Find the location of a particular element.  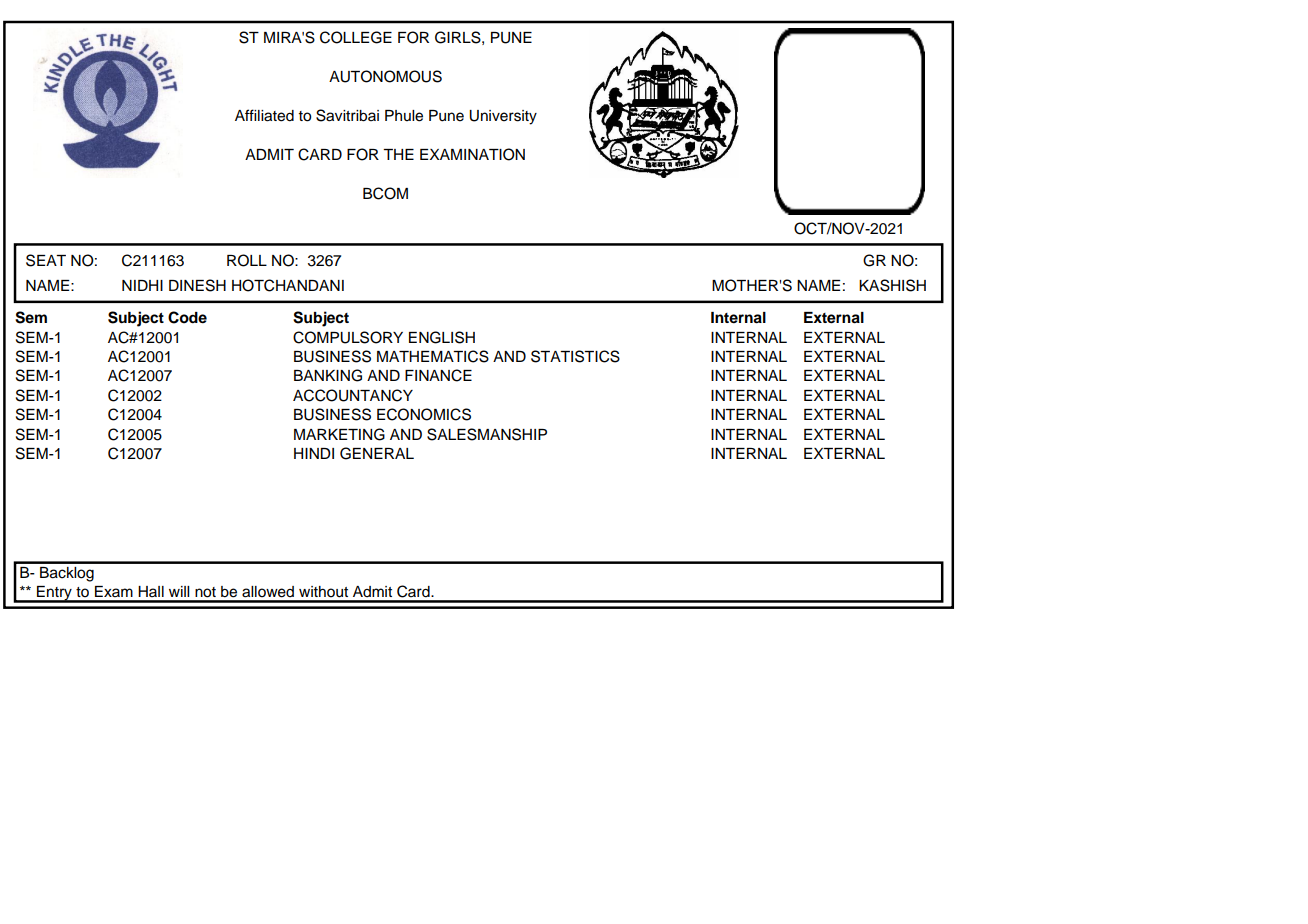

University is located at coordinates (503, 117).
